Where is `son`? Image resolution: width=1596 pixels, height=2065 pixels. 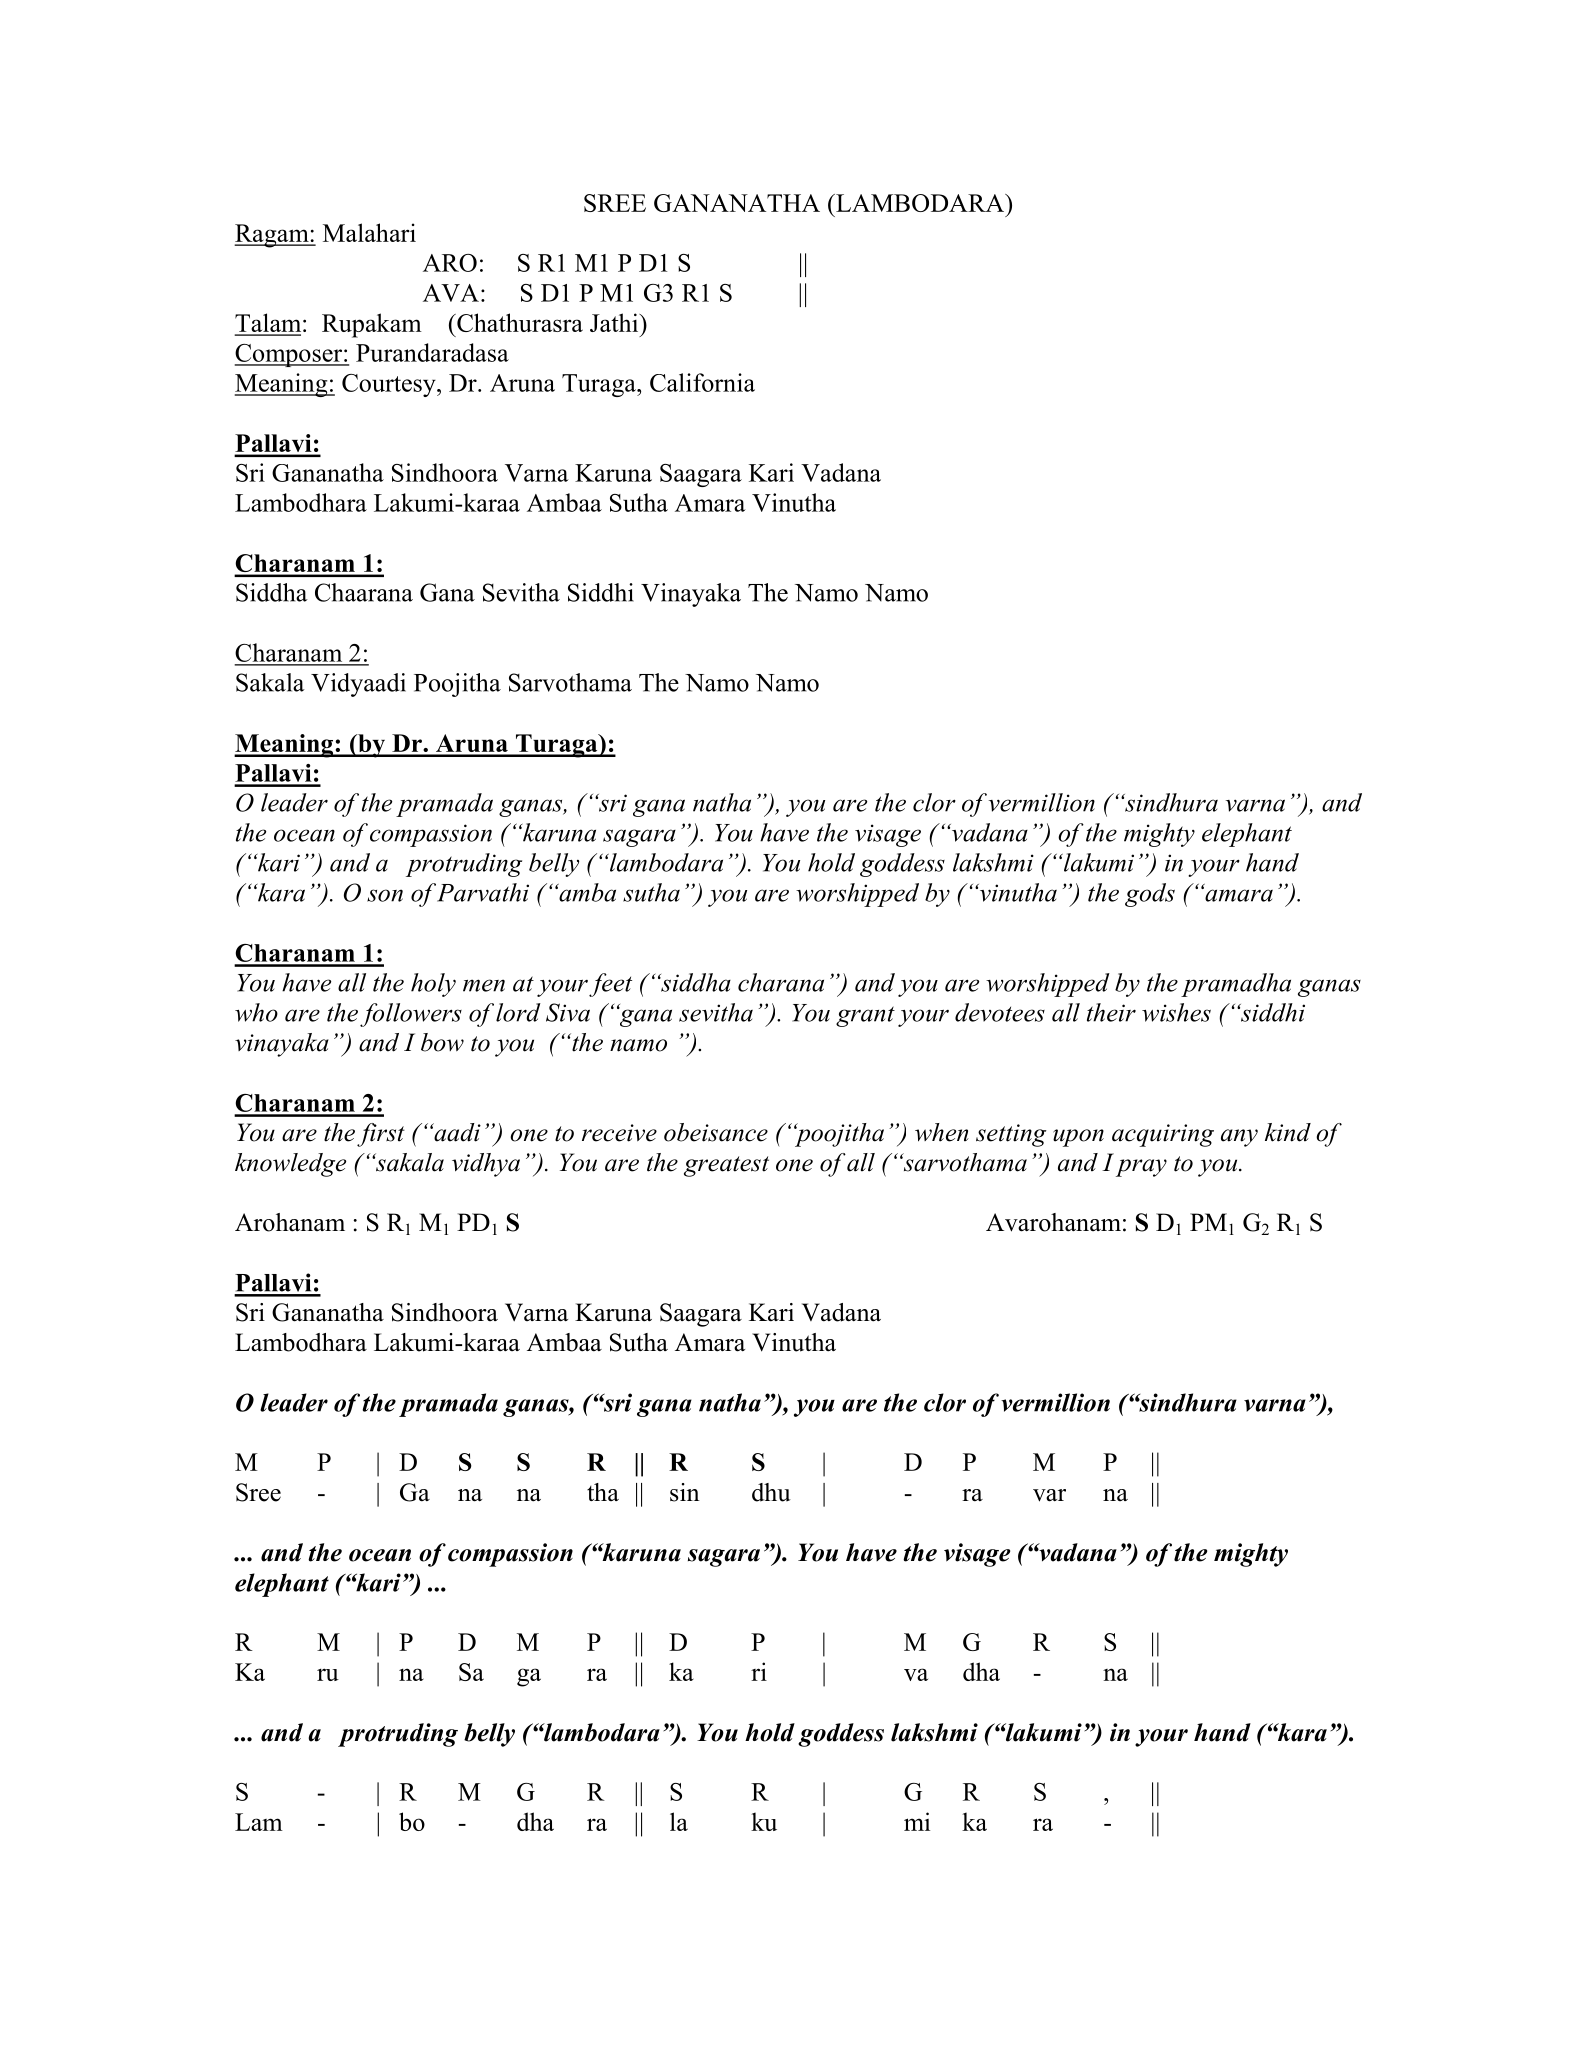
son is located at coordinates (385, 895).
